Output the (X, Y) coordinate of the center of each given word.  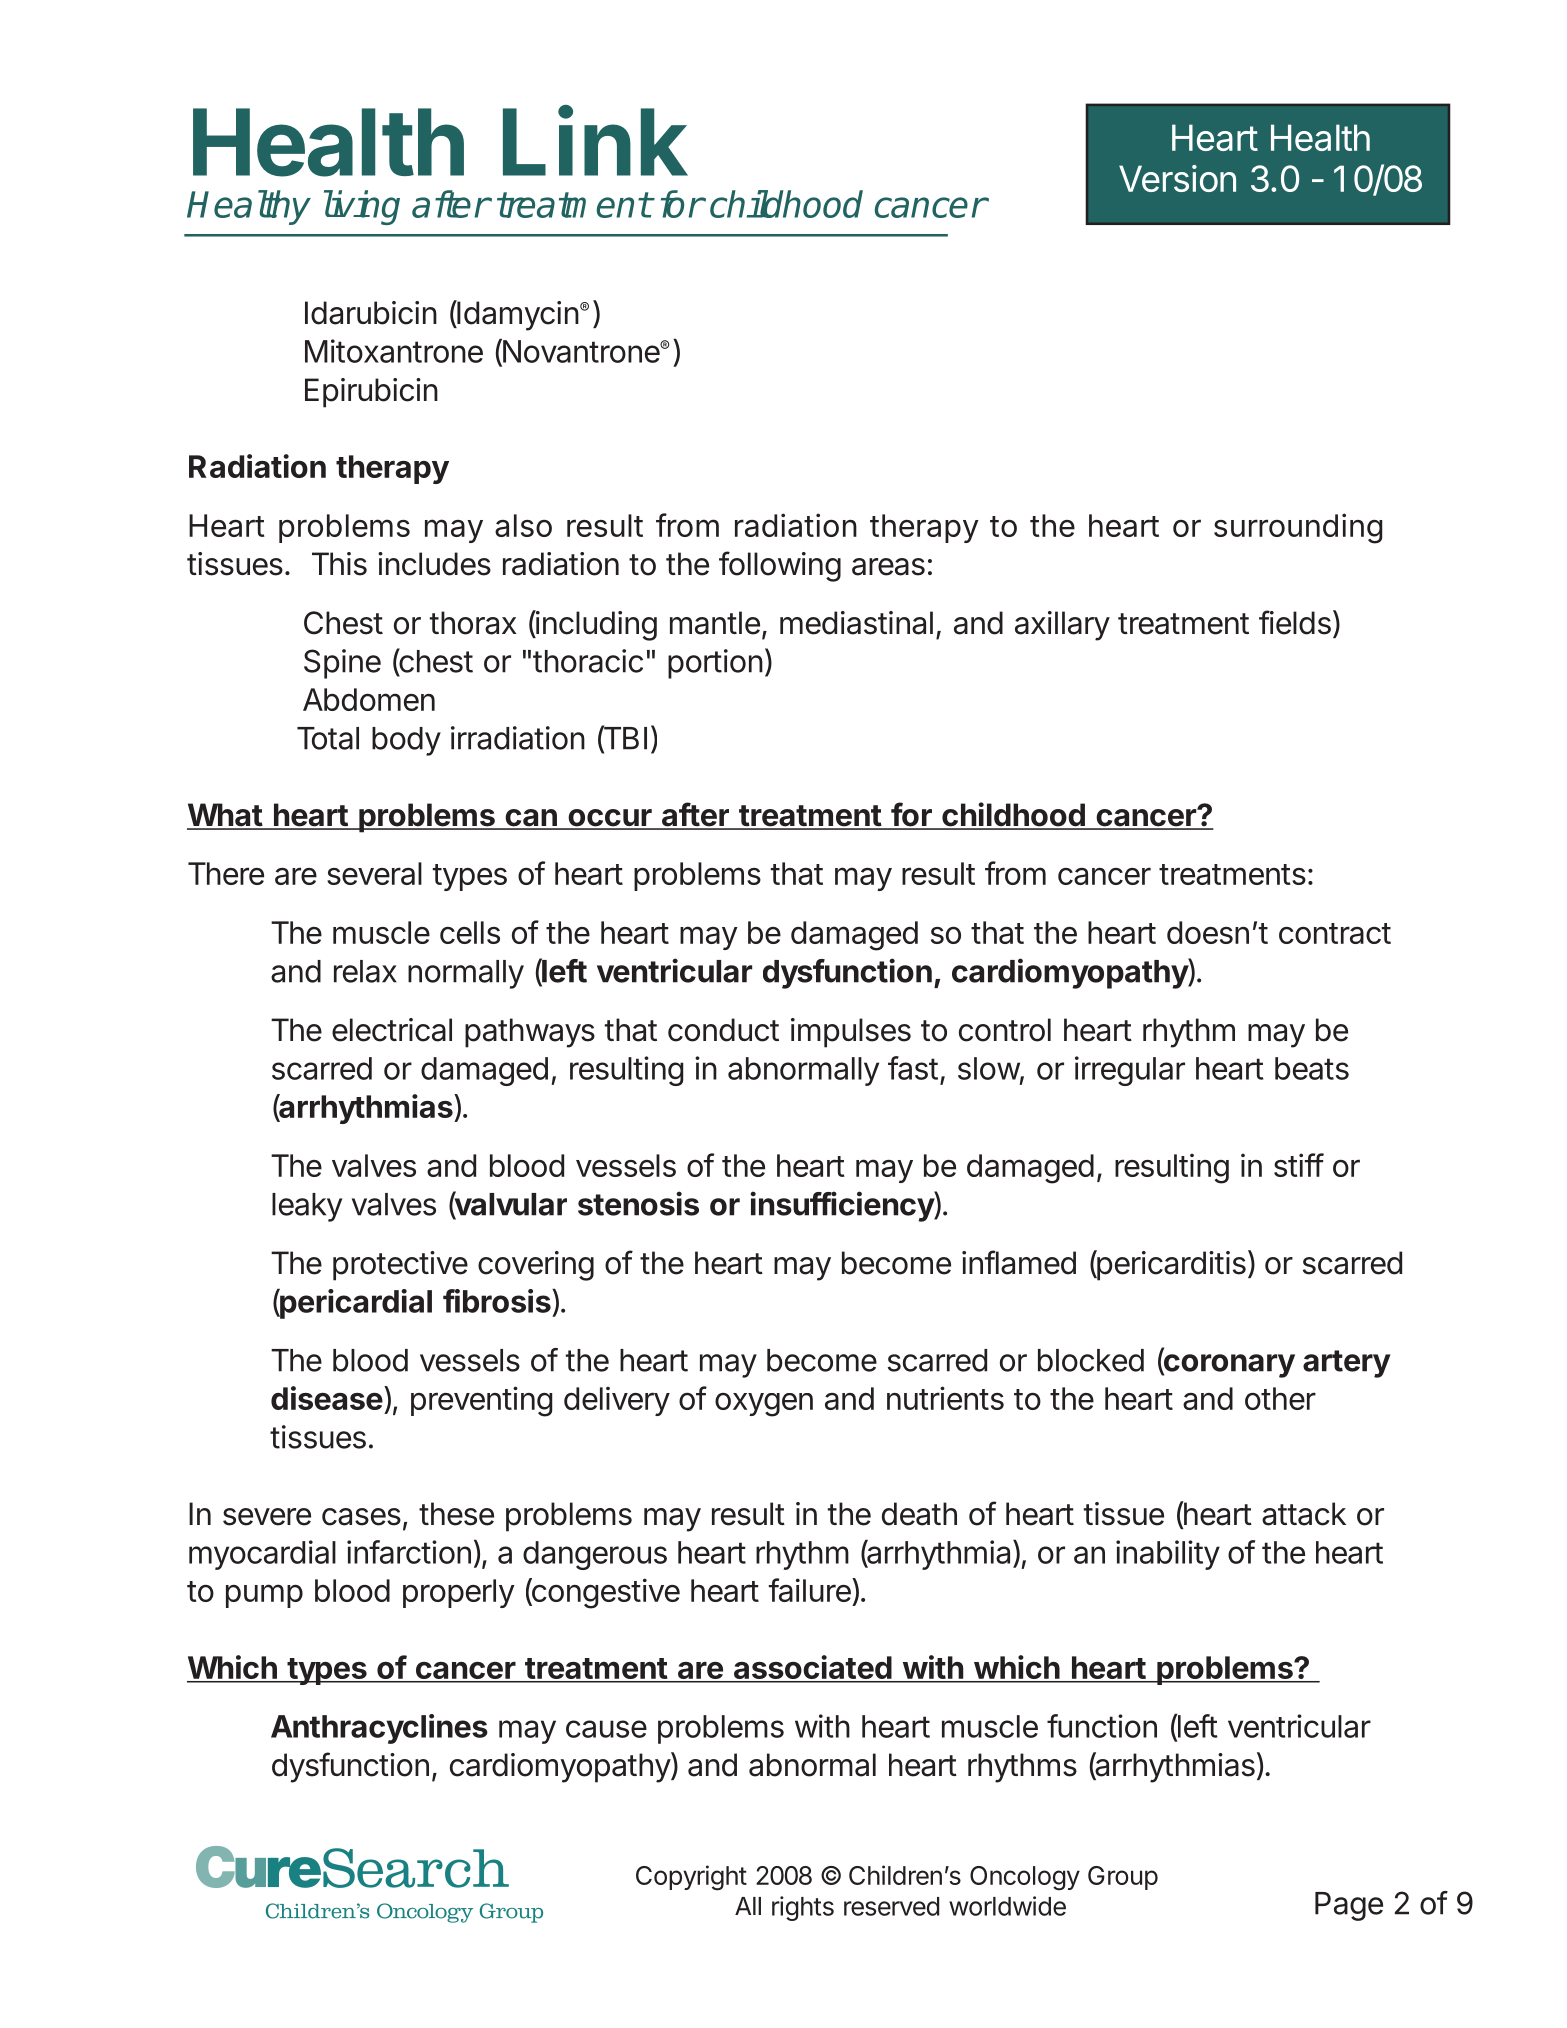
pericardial (355, 1304)
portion (715, 664)
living (362, 207)
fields (1296, 623)
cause (606, 1729)
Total (328, 738)
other (1280, 1398)
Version (1177, 178)
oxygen (764, 1405)
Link (595, 141)
